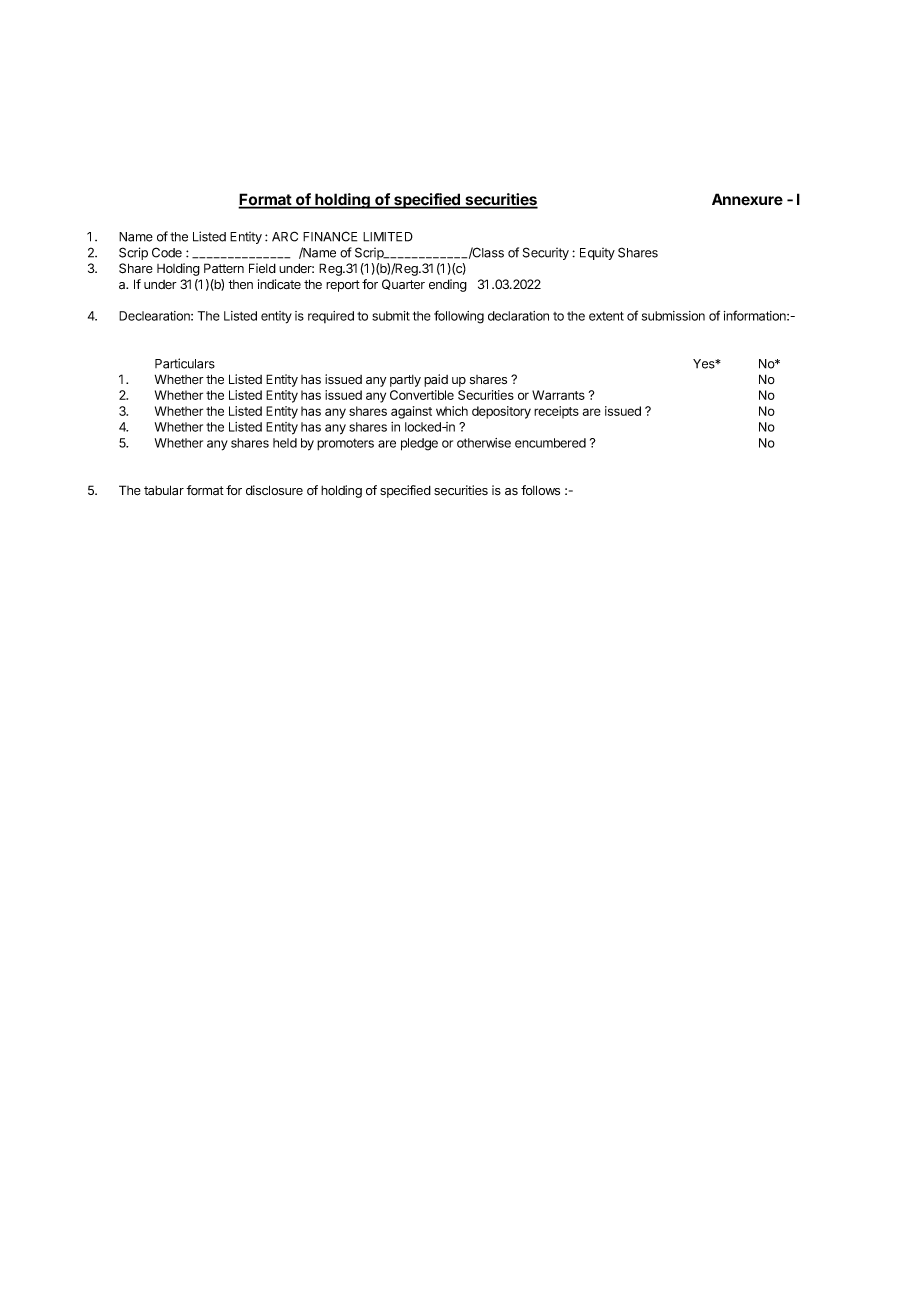 The height and width of the image is (1308, 924). I want to click on Equity, so click(597, 253).
